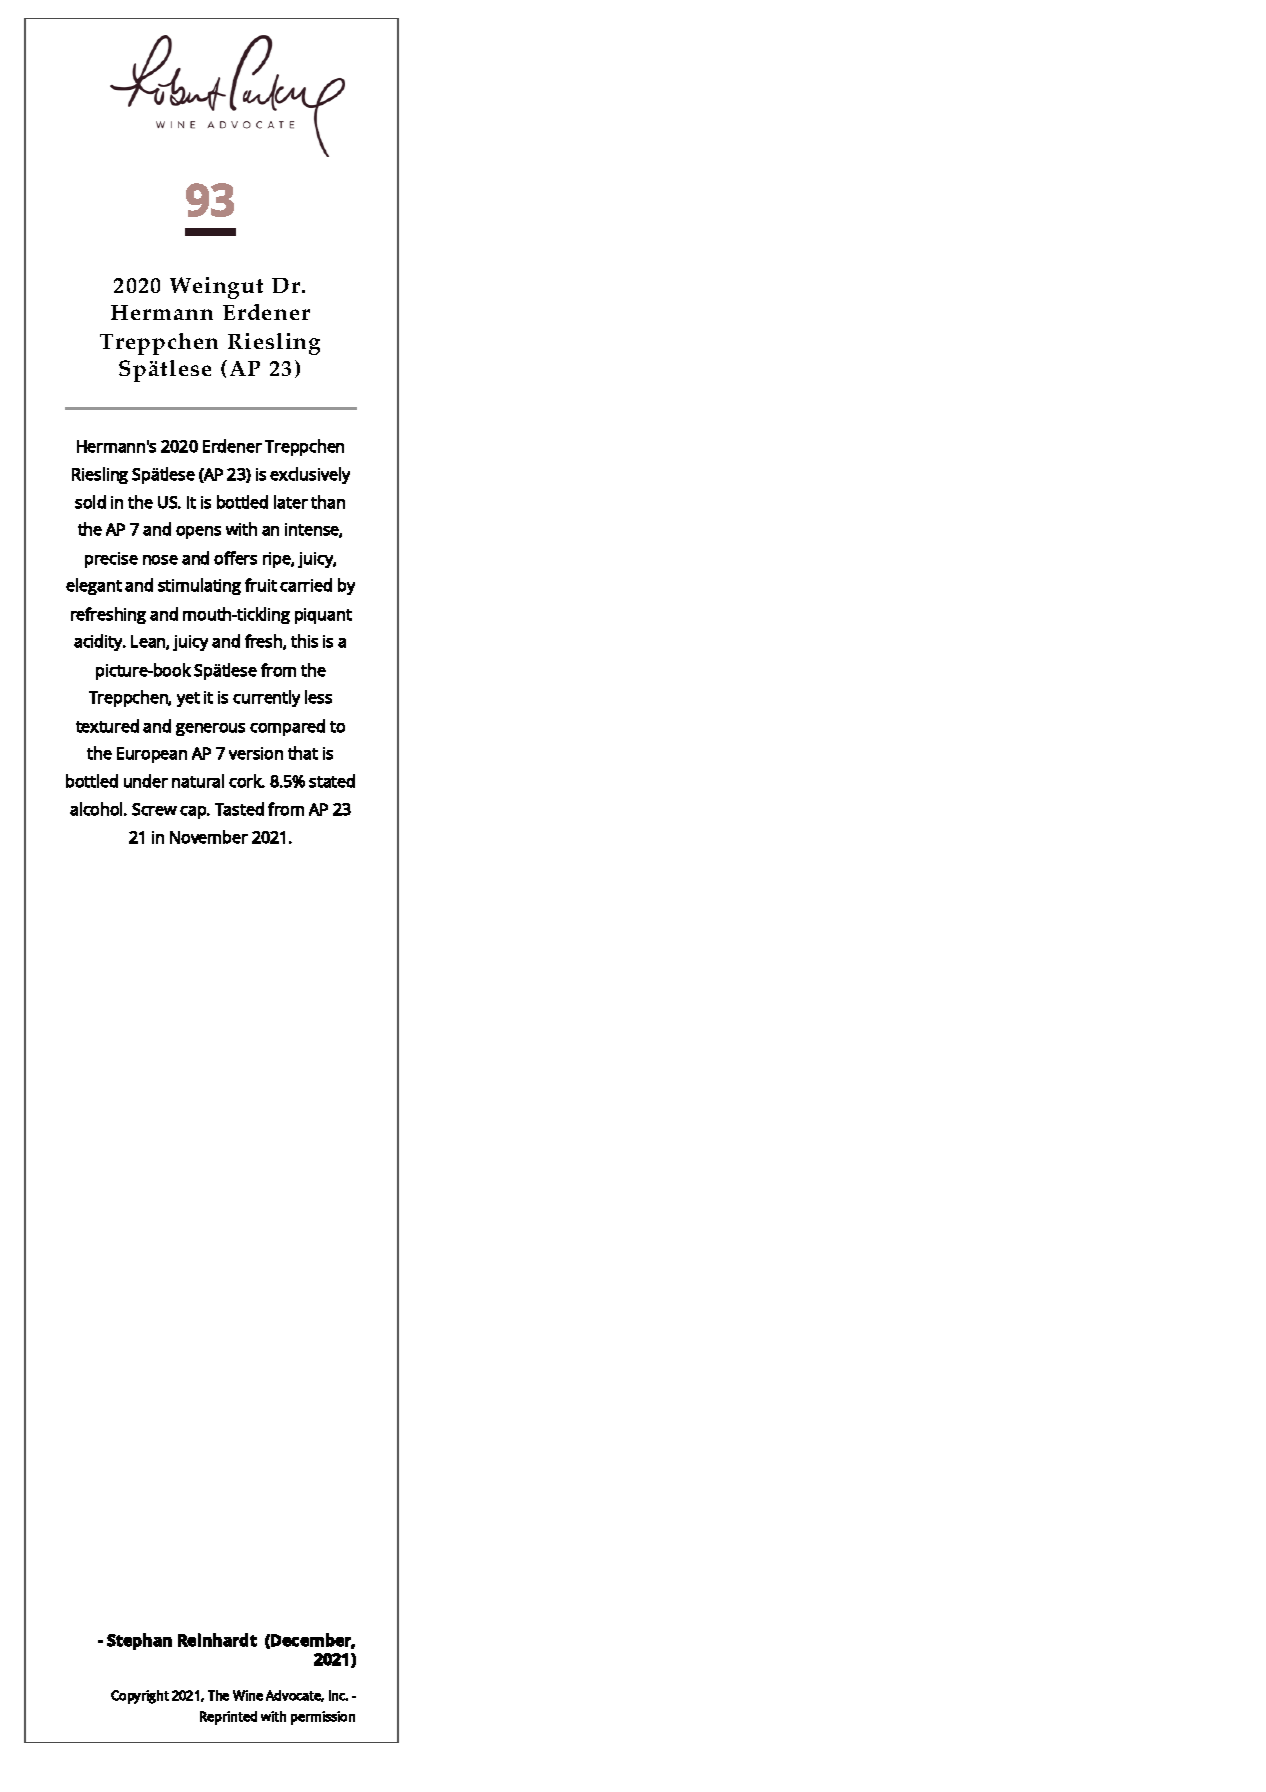 This document has width=1266, height=1792. What do you see at coordinates (248, 1695) in the document?
I see `Wine` at bounding box center [248, 1695].
